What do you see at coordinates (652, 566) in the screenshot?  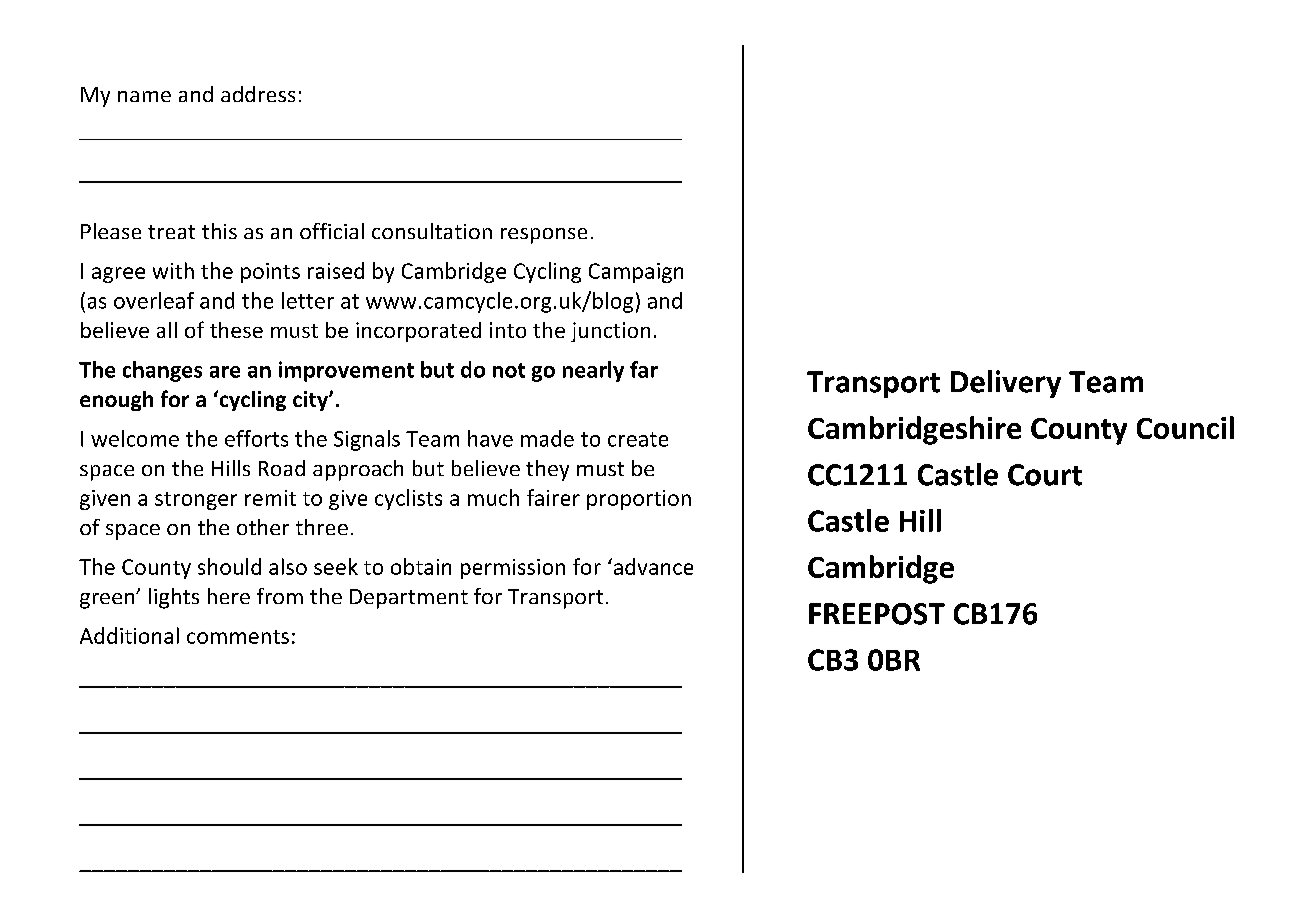 I see `advance` at bounding box center [652, 566].
